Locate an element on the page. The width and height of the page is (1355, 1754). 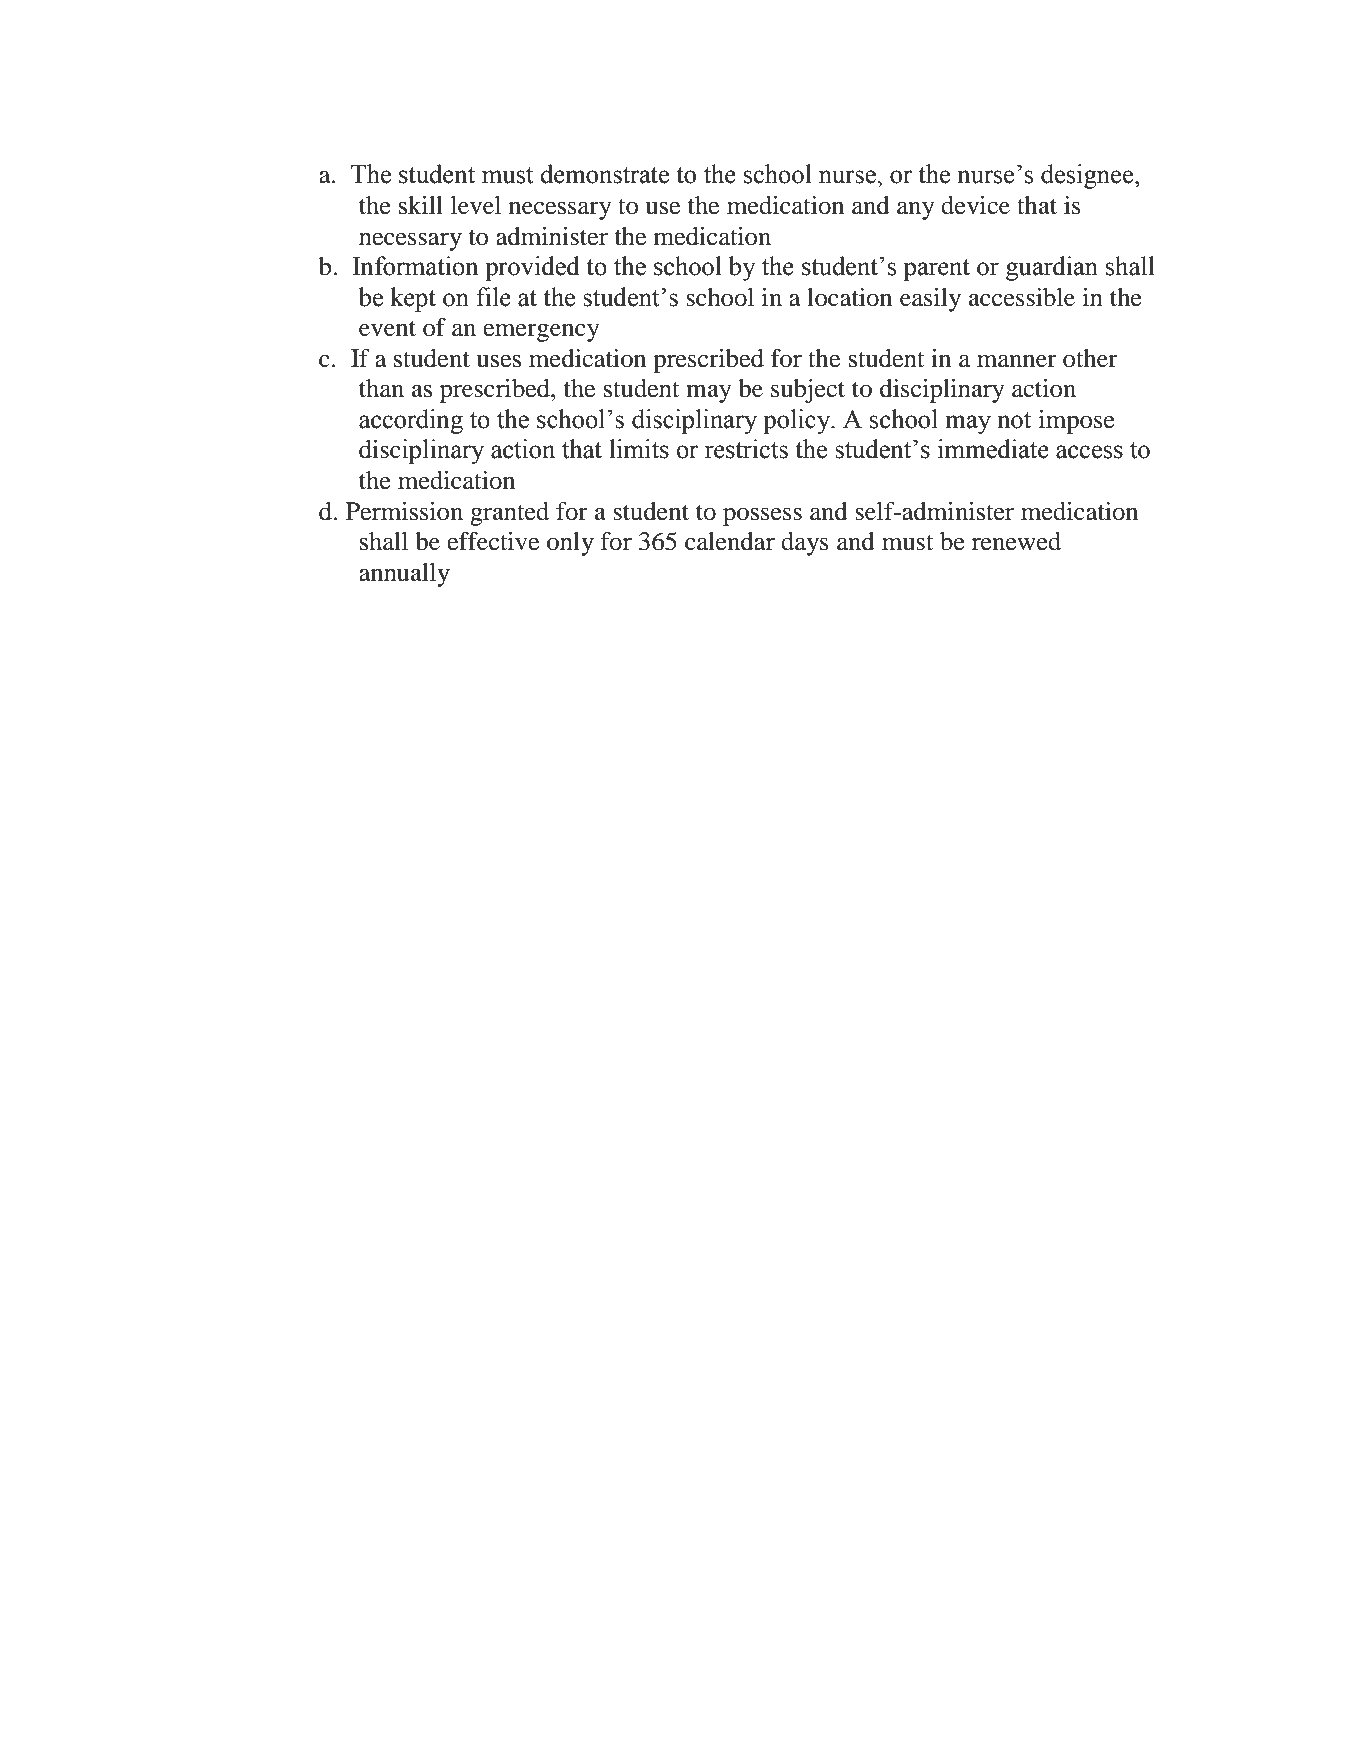
Permission is located at coordinates (404, 511).
